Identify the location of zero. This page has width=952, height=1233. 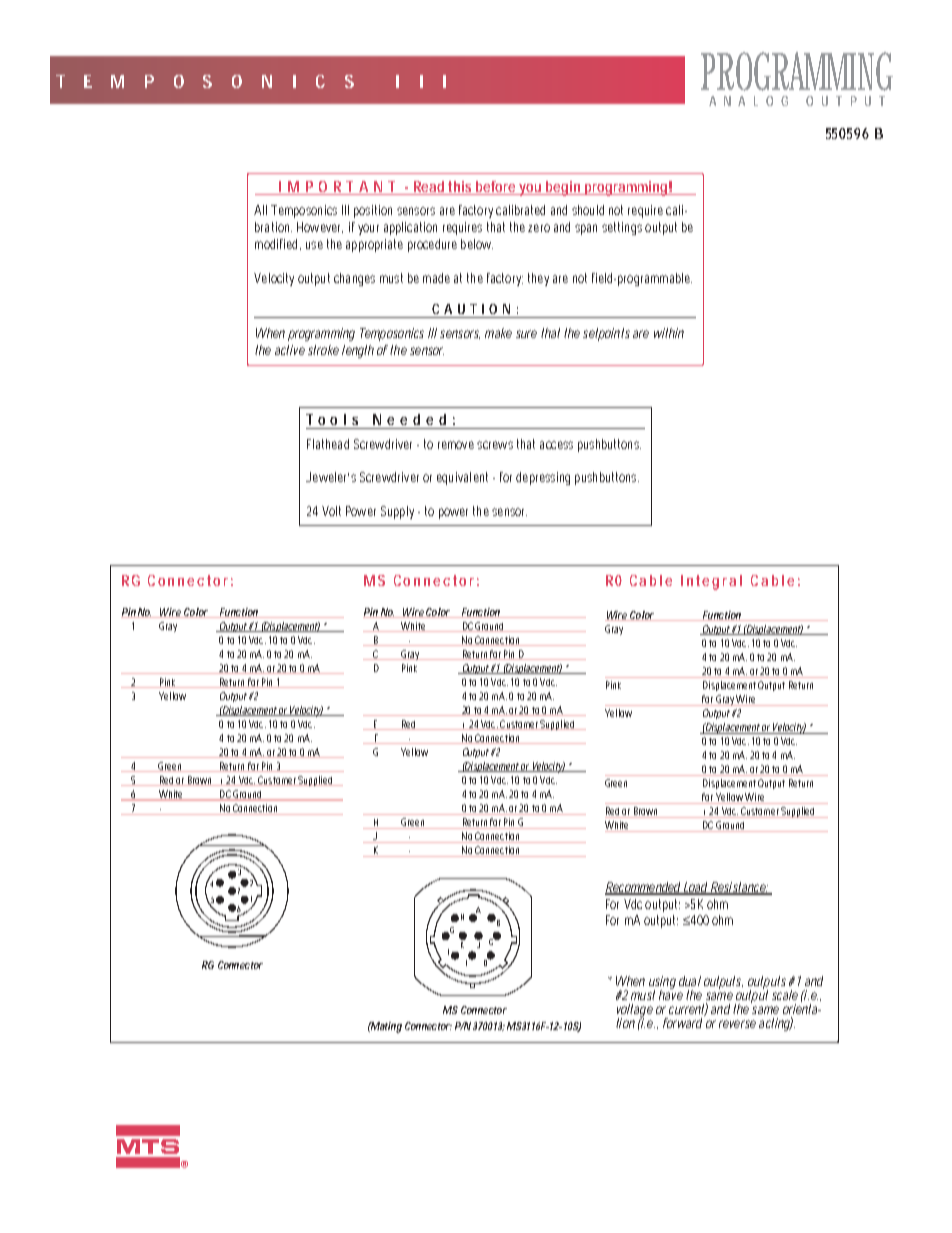
(539, 228).
